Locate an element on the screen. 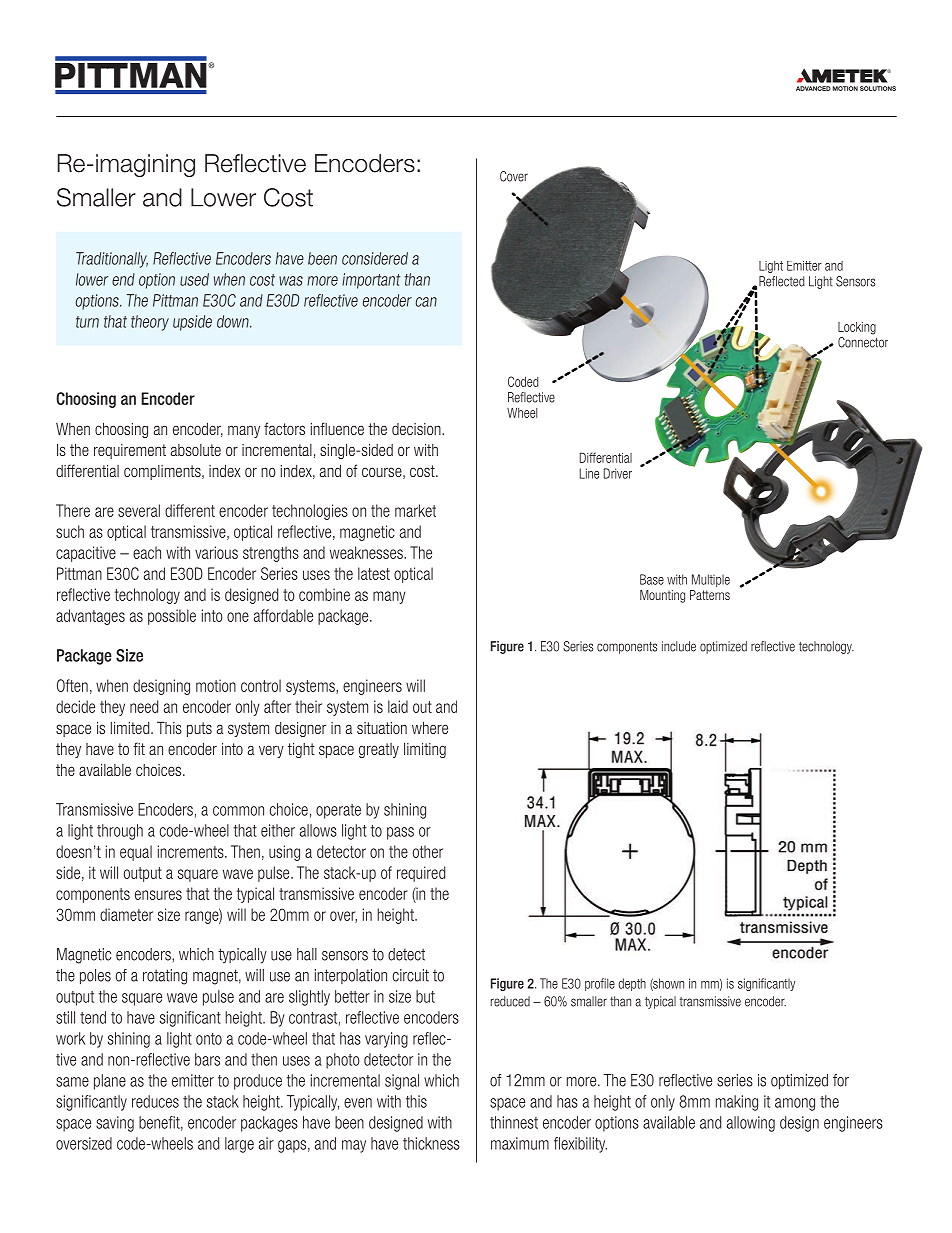 The height and width of the screenshot is (1233, 952). each is located at coordinates (147, 552).
